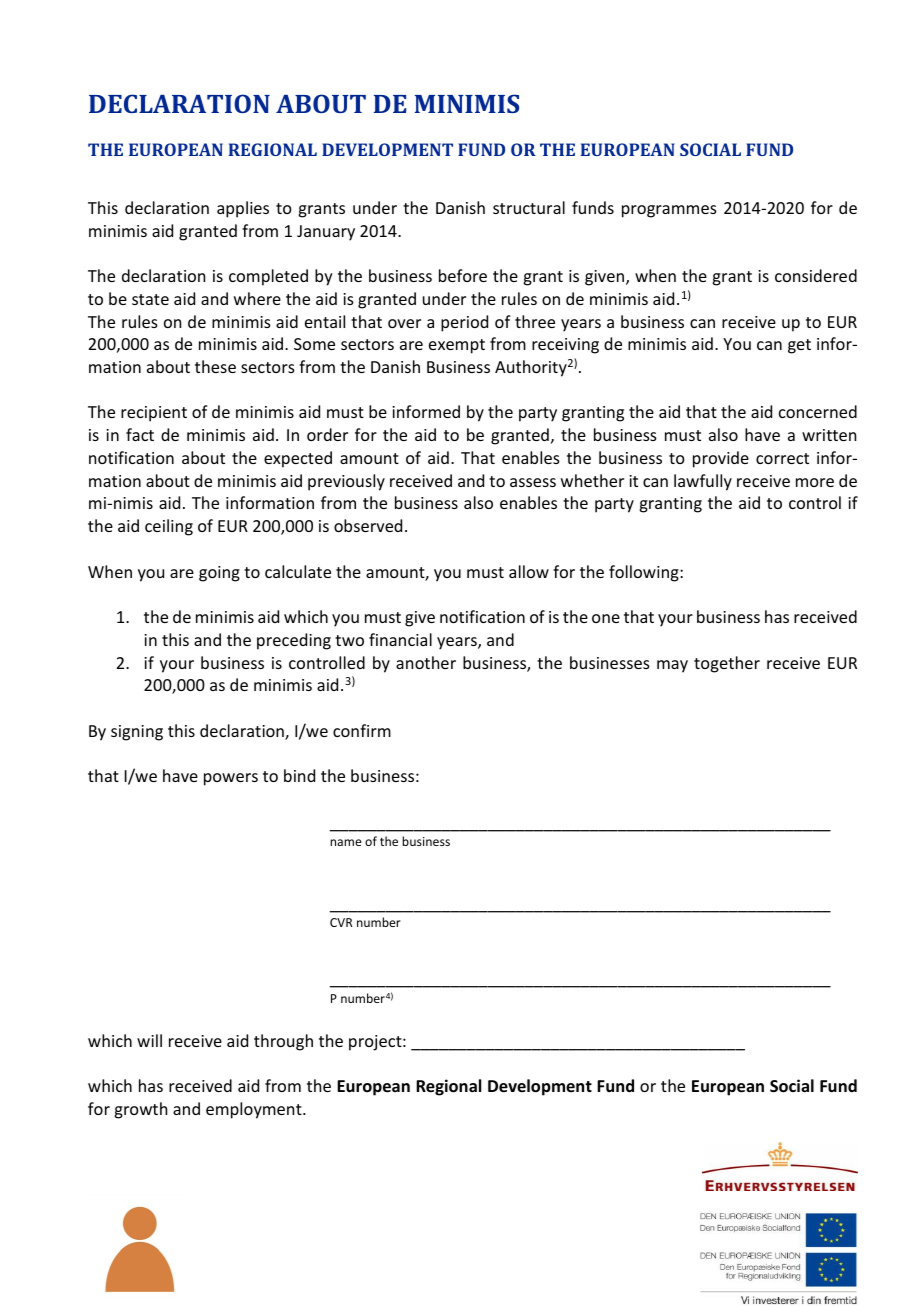  I want to click on lawfully, so click(703, 482).
